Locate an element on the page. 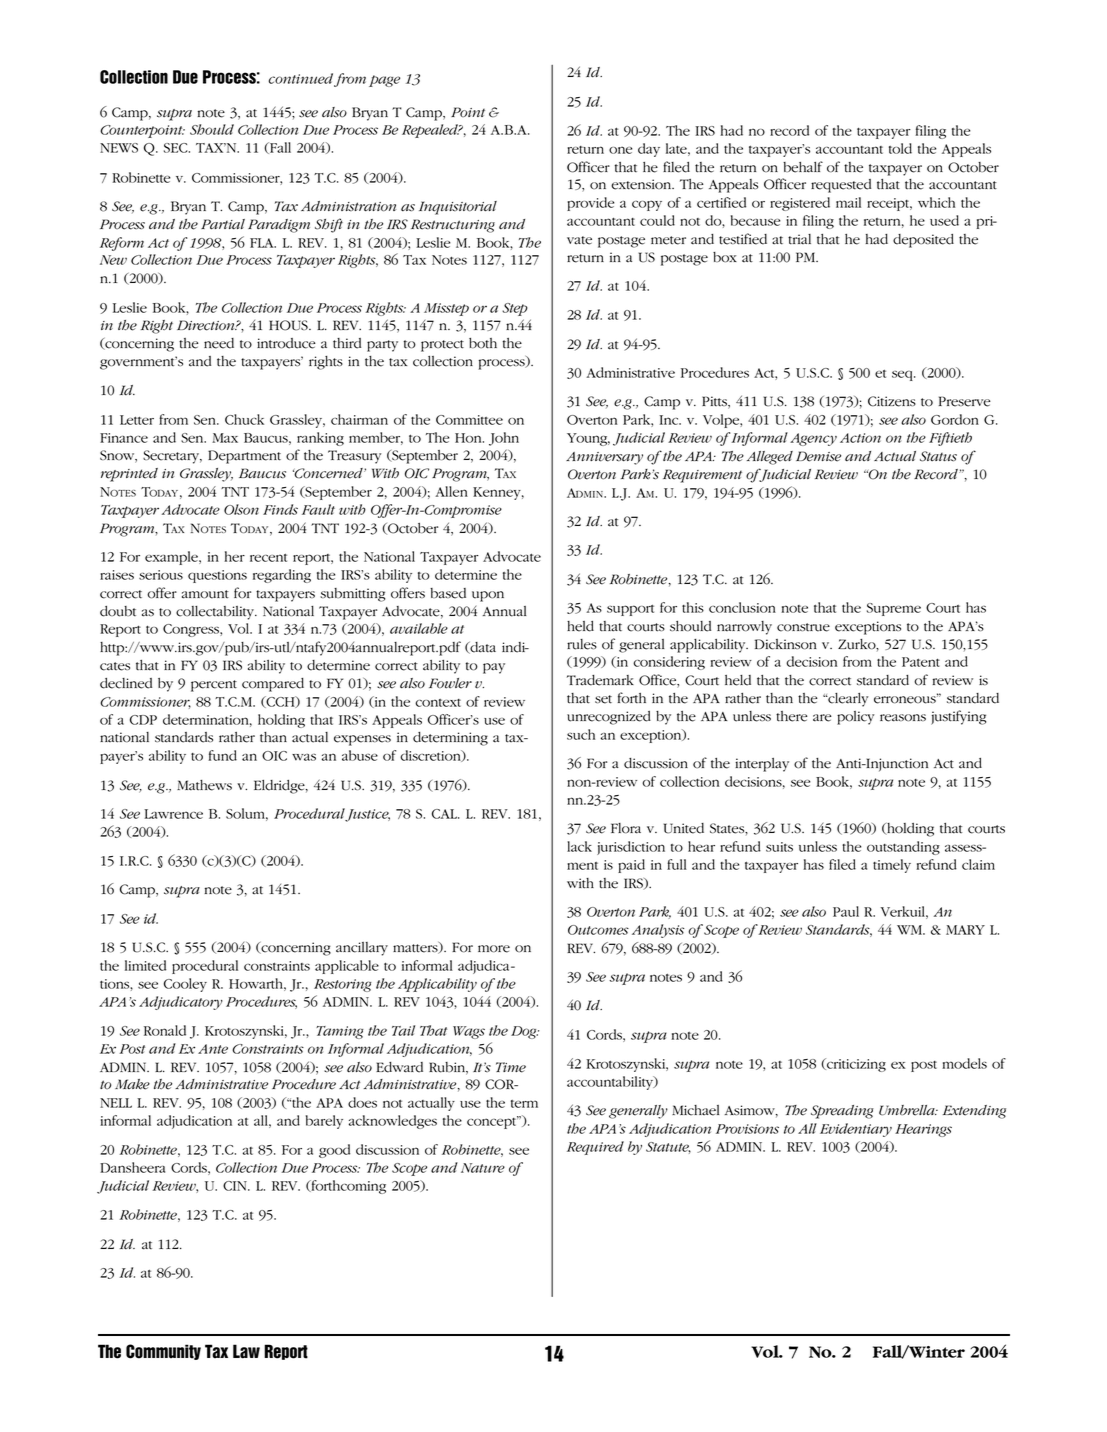 This image has width=1107, height=1432. policy is located at coordinates (855, 718).
